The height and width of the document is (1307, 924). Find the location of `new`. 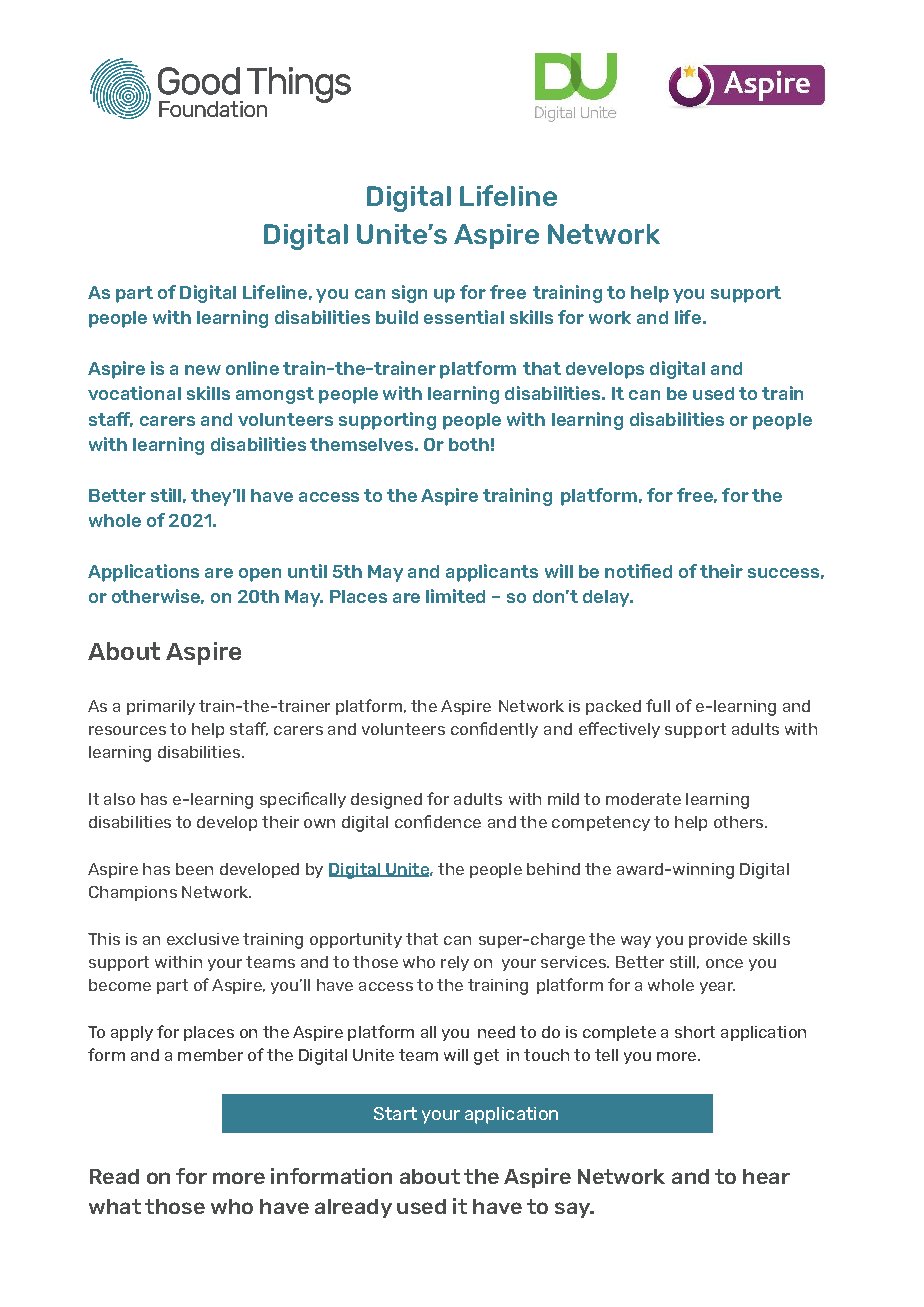

new is located at coordinates (203, 370).
